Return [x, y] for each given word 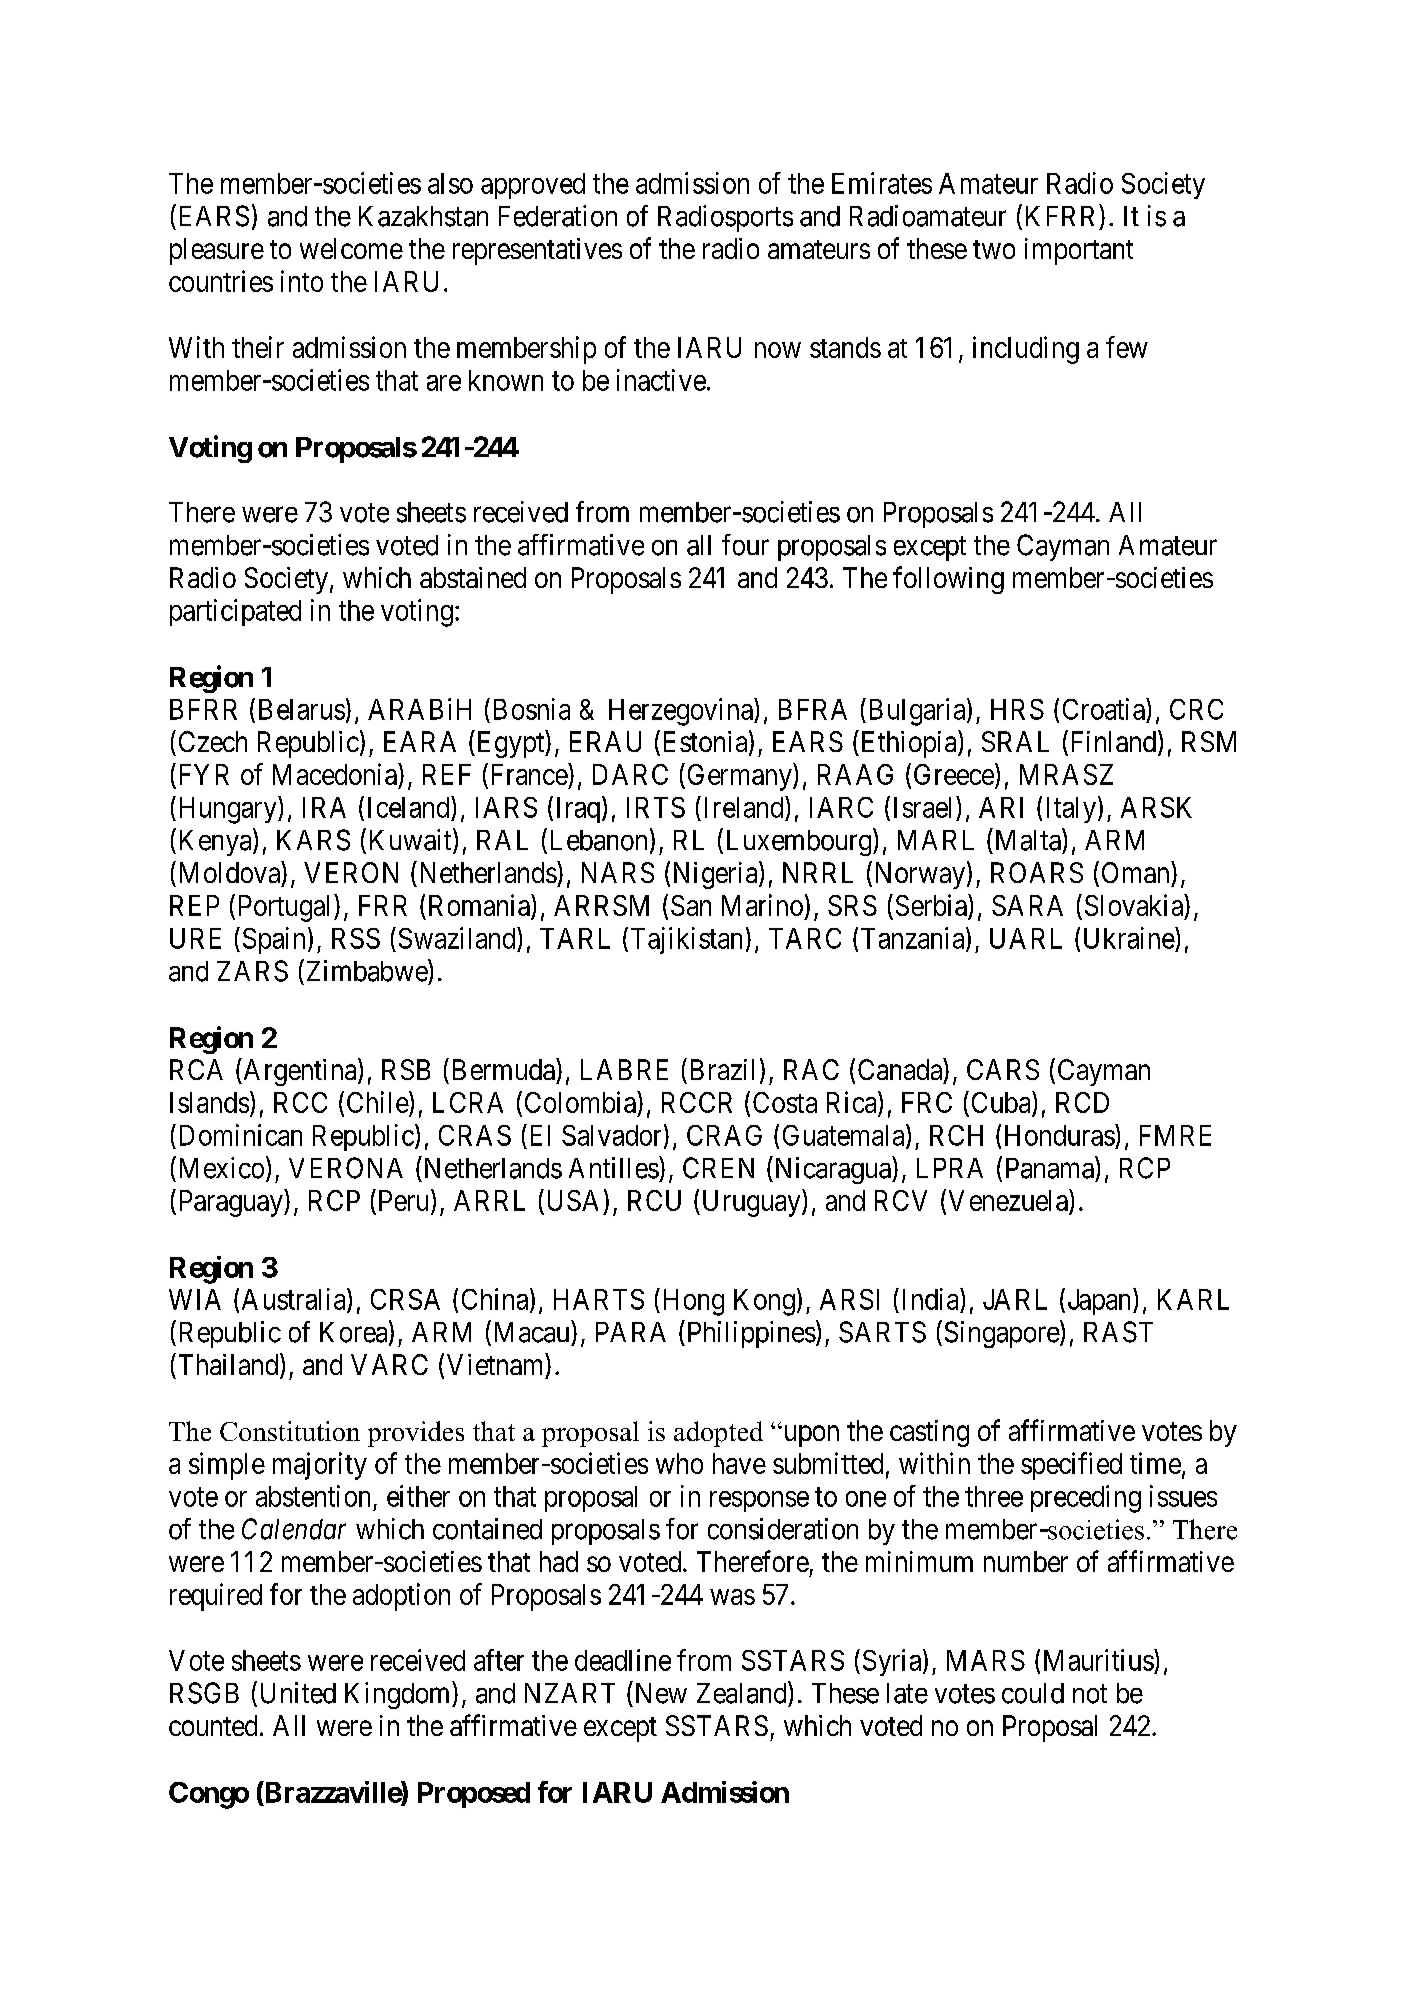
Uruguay [751, 1203]
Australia [295, 1300]
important [1079, 251]
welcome [351, 248]
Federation [558, 216]
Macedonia [336, 774]
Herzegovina [682, 712]
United [298, 1693]
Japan [1101, 1301]
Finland [1115, 742]
